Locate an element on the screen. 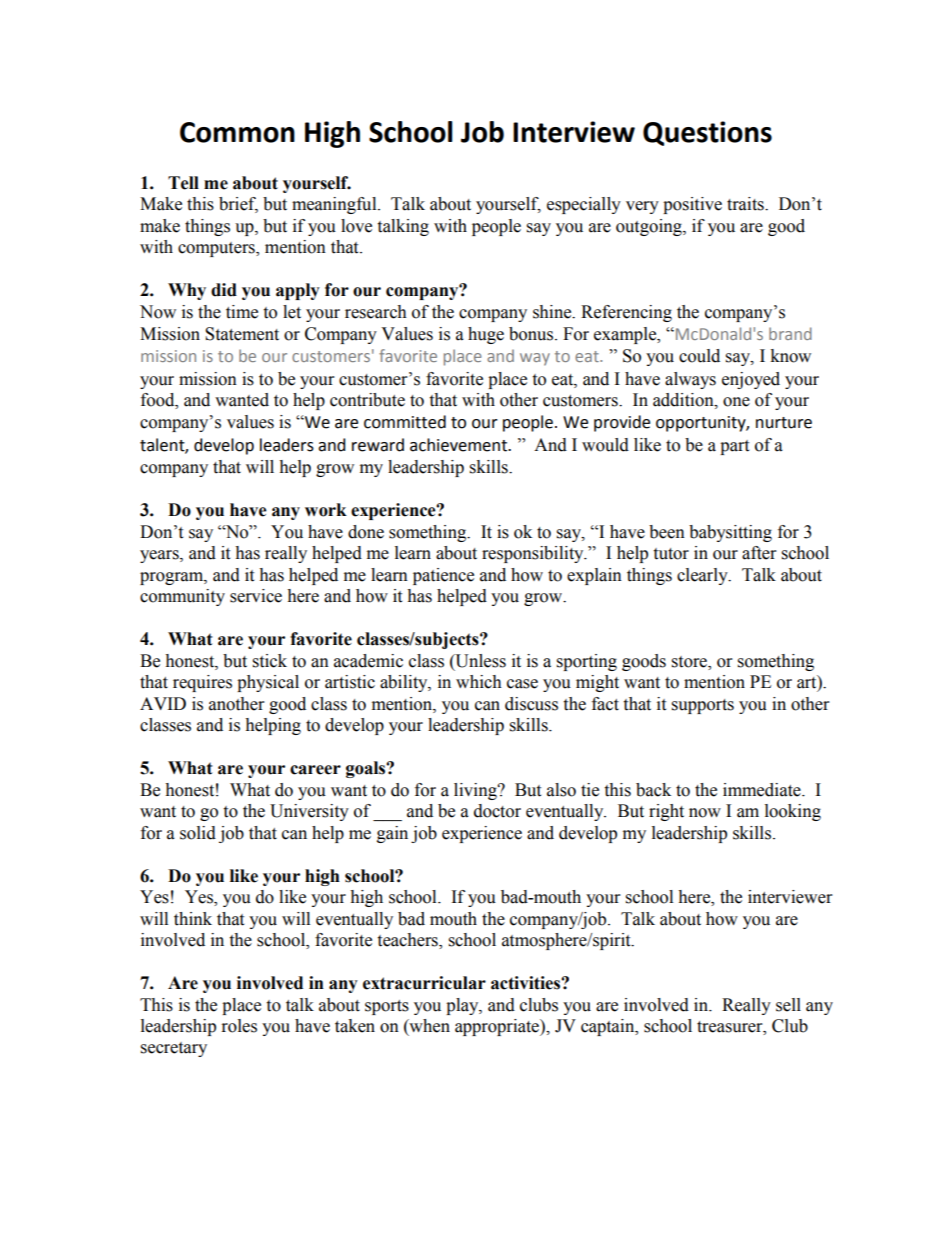  patience is located at coordinates (443, 576).
